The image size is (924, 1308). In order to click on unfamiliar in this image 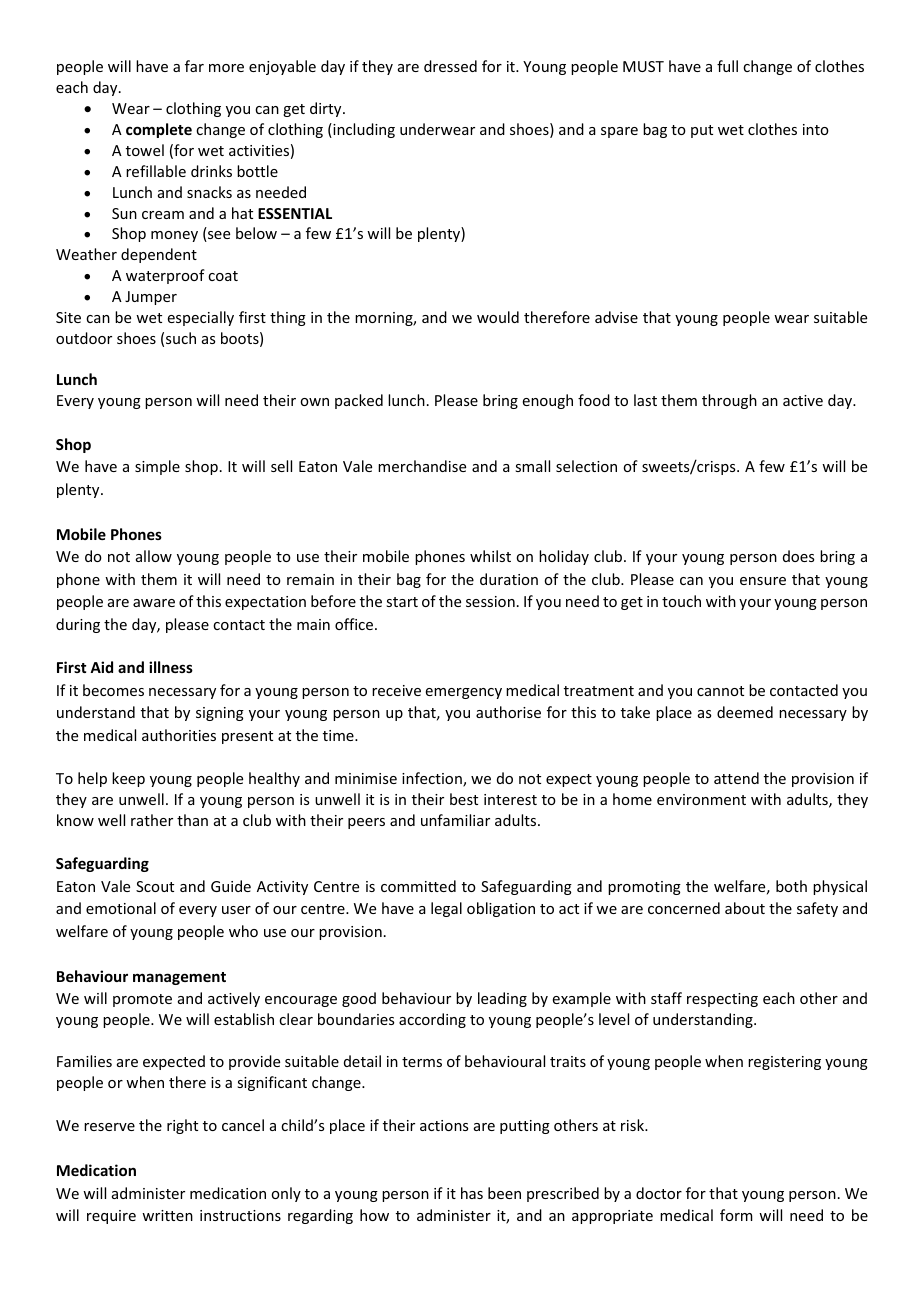, I will do `click(455, 820)`.
